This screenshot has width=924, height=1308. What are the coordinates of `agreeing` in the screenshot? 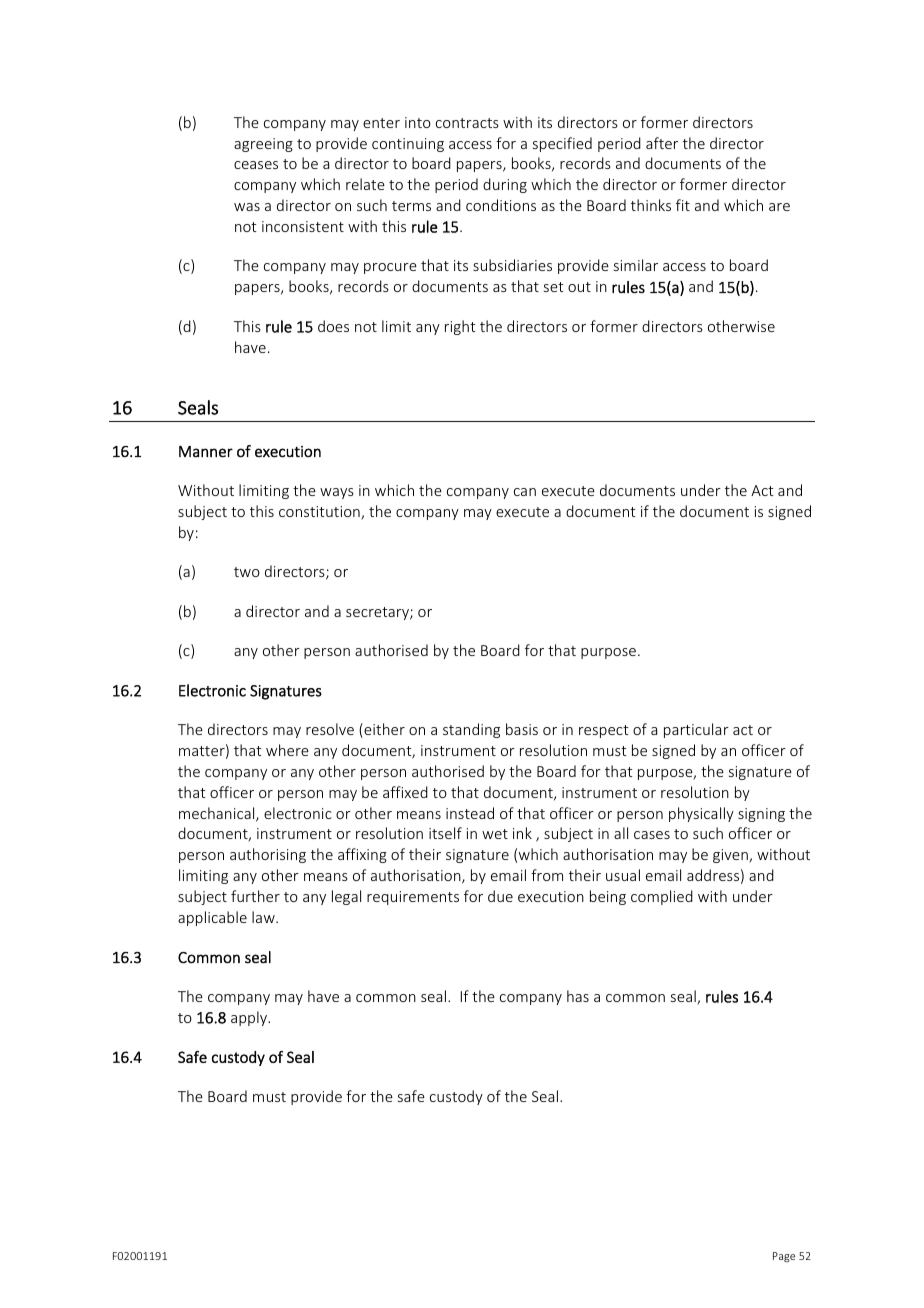 It's located at (263, 145).
